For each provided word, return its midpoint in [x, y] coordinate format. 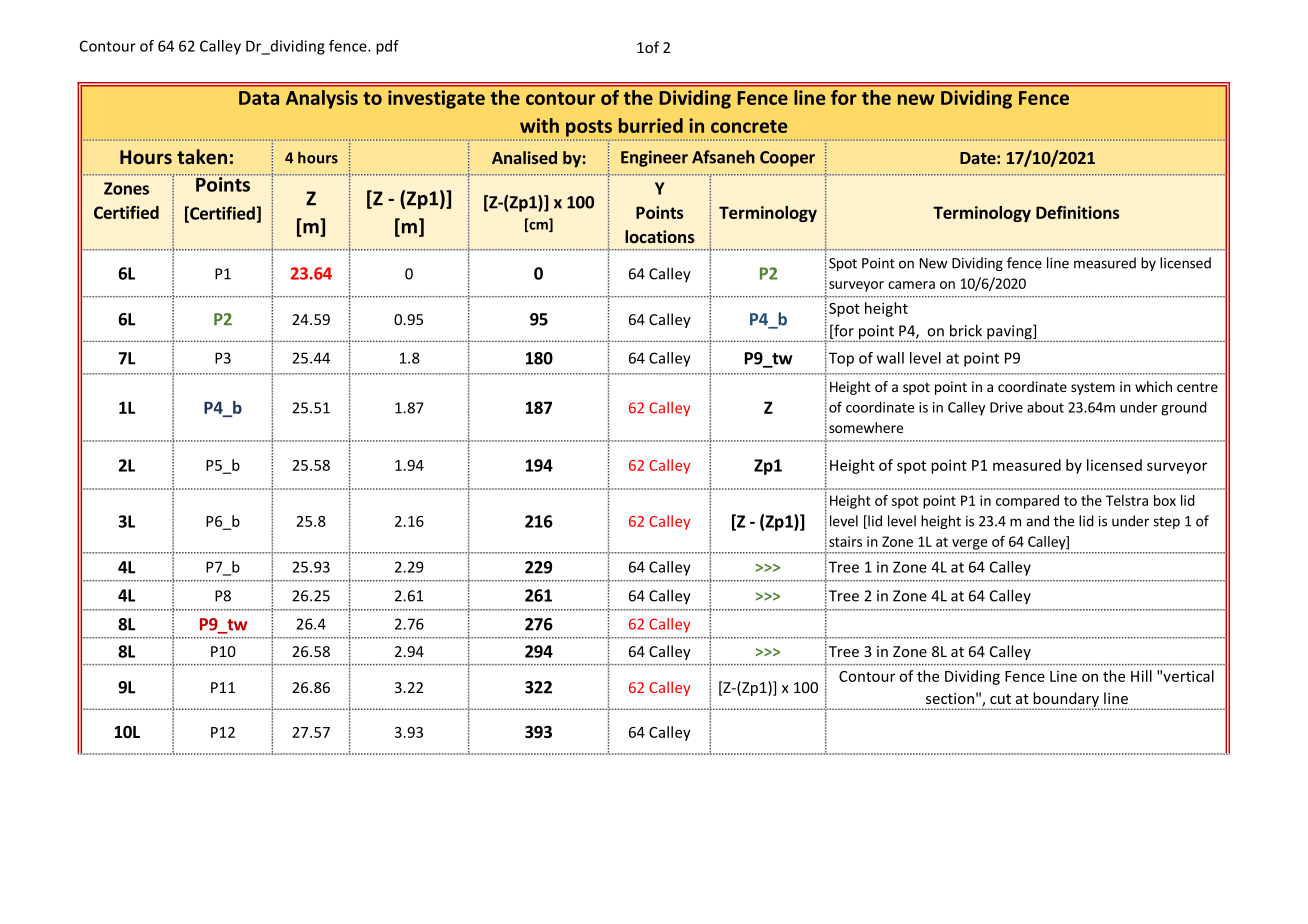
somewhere [866, 427]
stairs [845, 541]
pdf [387, 47]
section [950, 698]
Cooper [787, 159]
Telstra [1127, 500]
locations [660, 236]
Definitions [1077, 212]
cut [1000, 699]
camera [911, 285]
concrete [749, 126]
